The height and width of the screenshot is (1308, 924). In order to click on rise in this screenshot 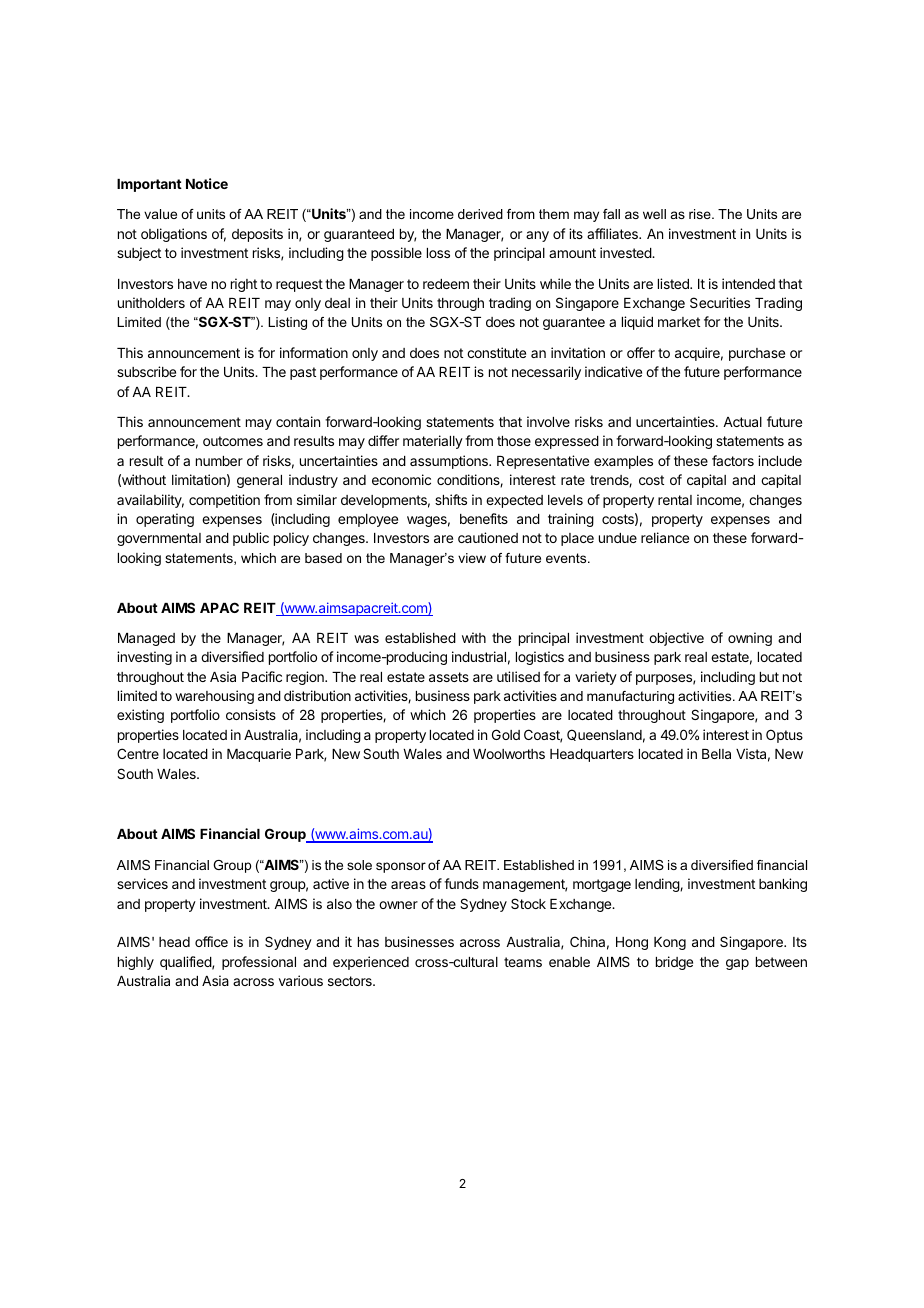, I will do `click(701, 214)`.
